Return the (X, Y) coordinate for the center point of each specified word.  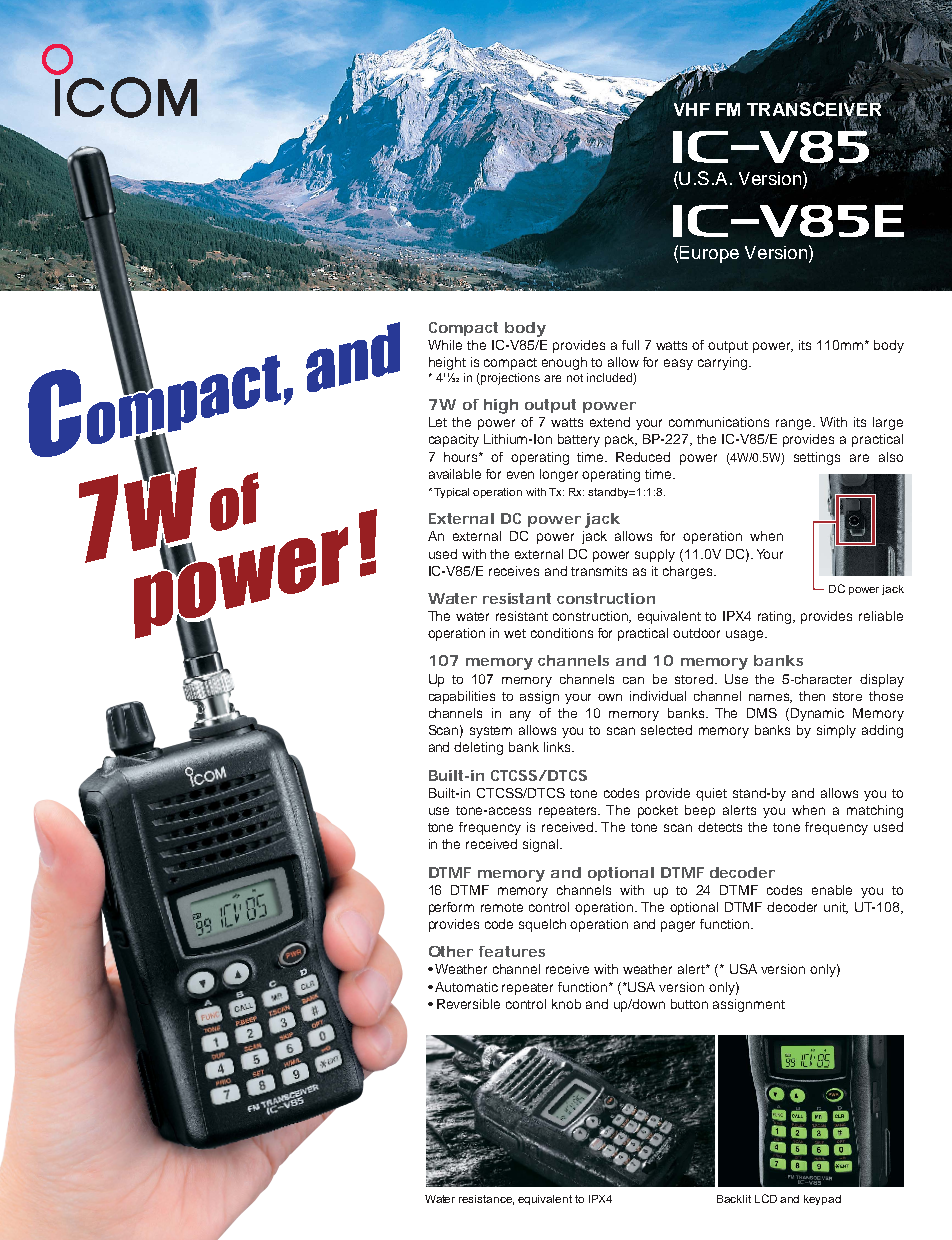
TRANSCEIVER (815, 108)
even (520, 475)
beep (700, 811)
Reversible (468, 1004)
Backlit (734, 1199)
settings (817, 458)
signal (542, 845)
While (445, 345)
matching (875, 811)
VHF (692, 109)
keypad (822, 1200)
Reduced (643, 457)
